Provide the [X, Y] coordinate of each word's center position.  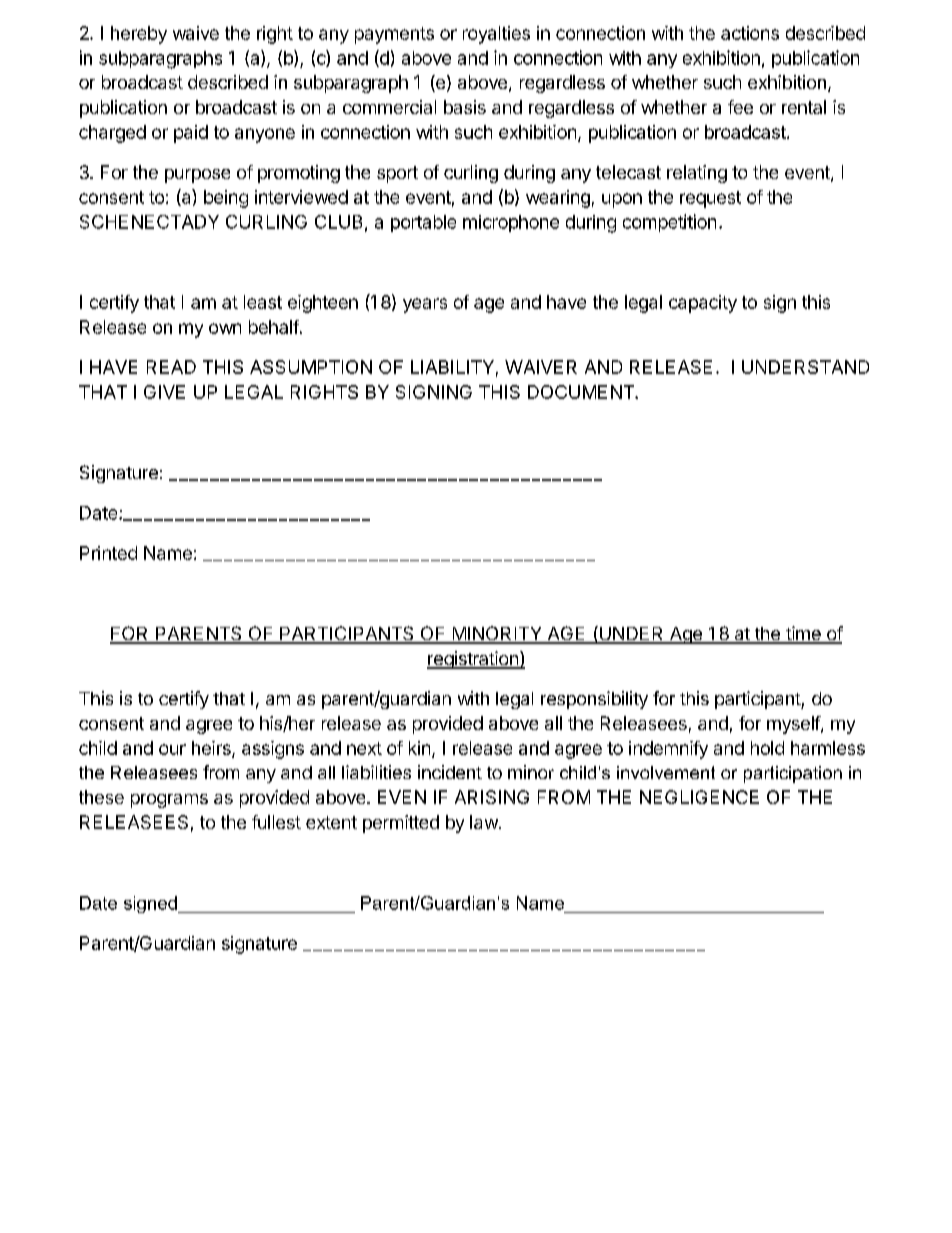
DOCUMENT [582, 392]
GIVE [164, 392]
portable [423, 223]
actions [750, 33]
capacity [703, 304]
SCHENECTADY [149, 222]
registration [473, 660]
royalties [496, 35]
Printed [108, 553]
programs [169, 801]
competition [669, 223]
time [803, 634]
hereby [139, 35]
